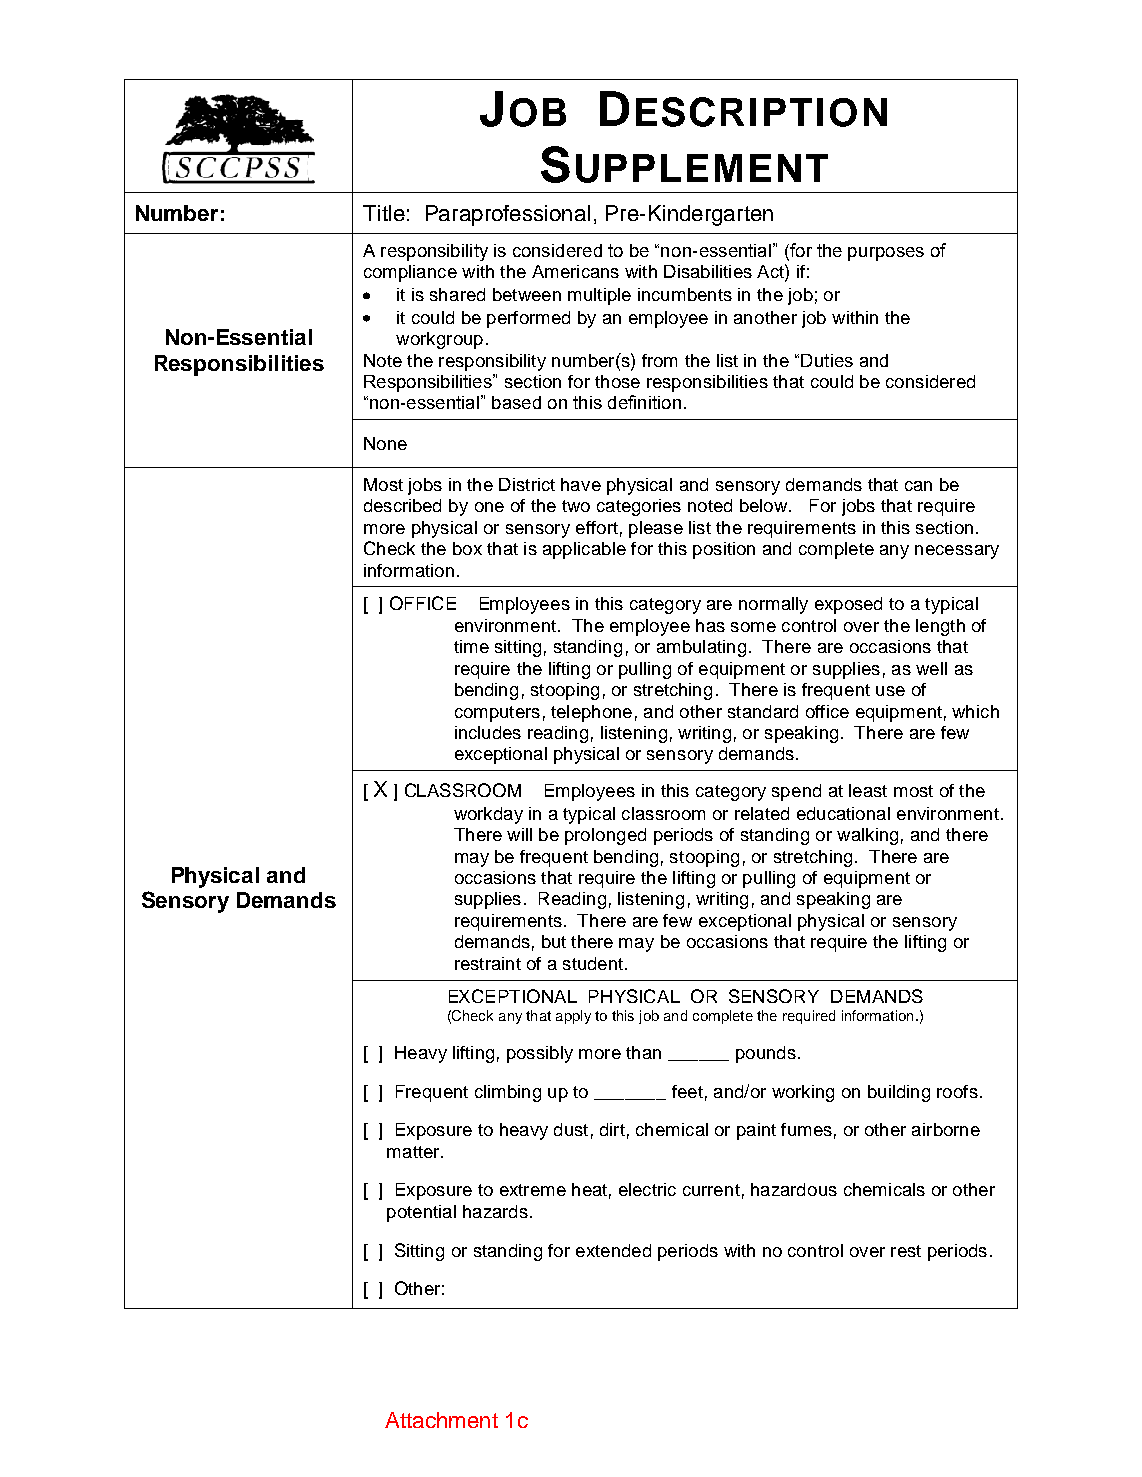  What do you see at coordinates (708, 271) in the screenshot?
I see `Disabilities` at bounding box center [708, 271].
